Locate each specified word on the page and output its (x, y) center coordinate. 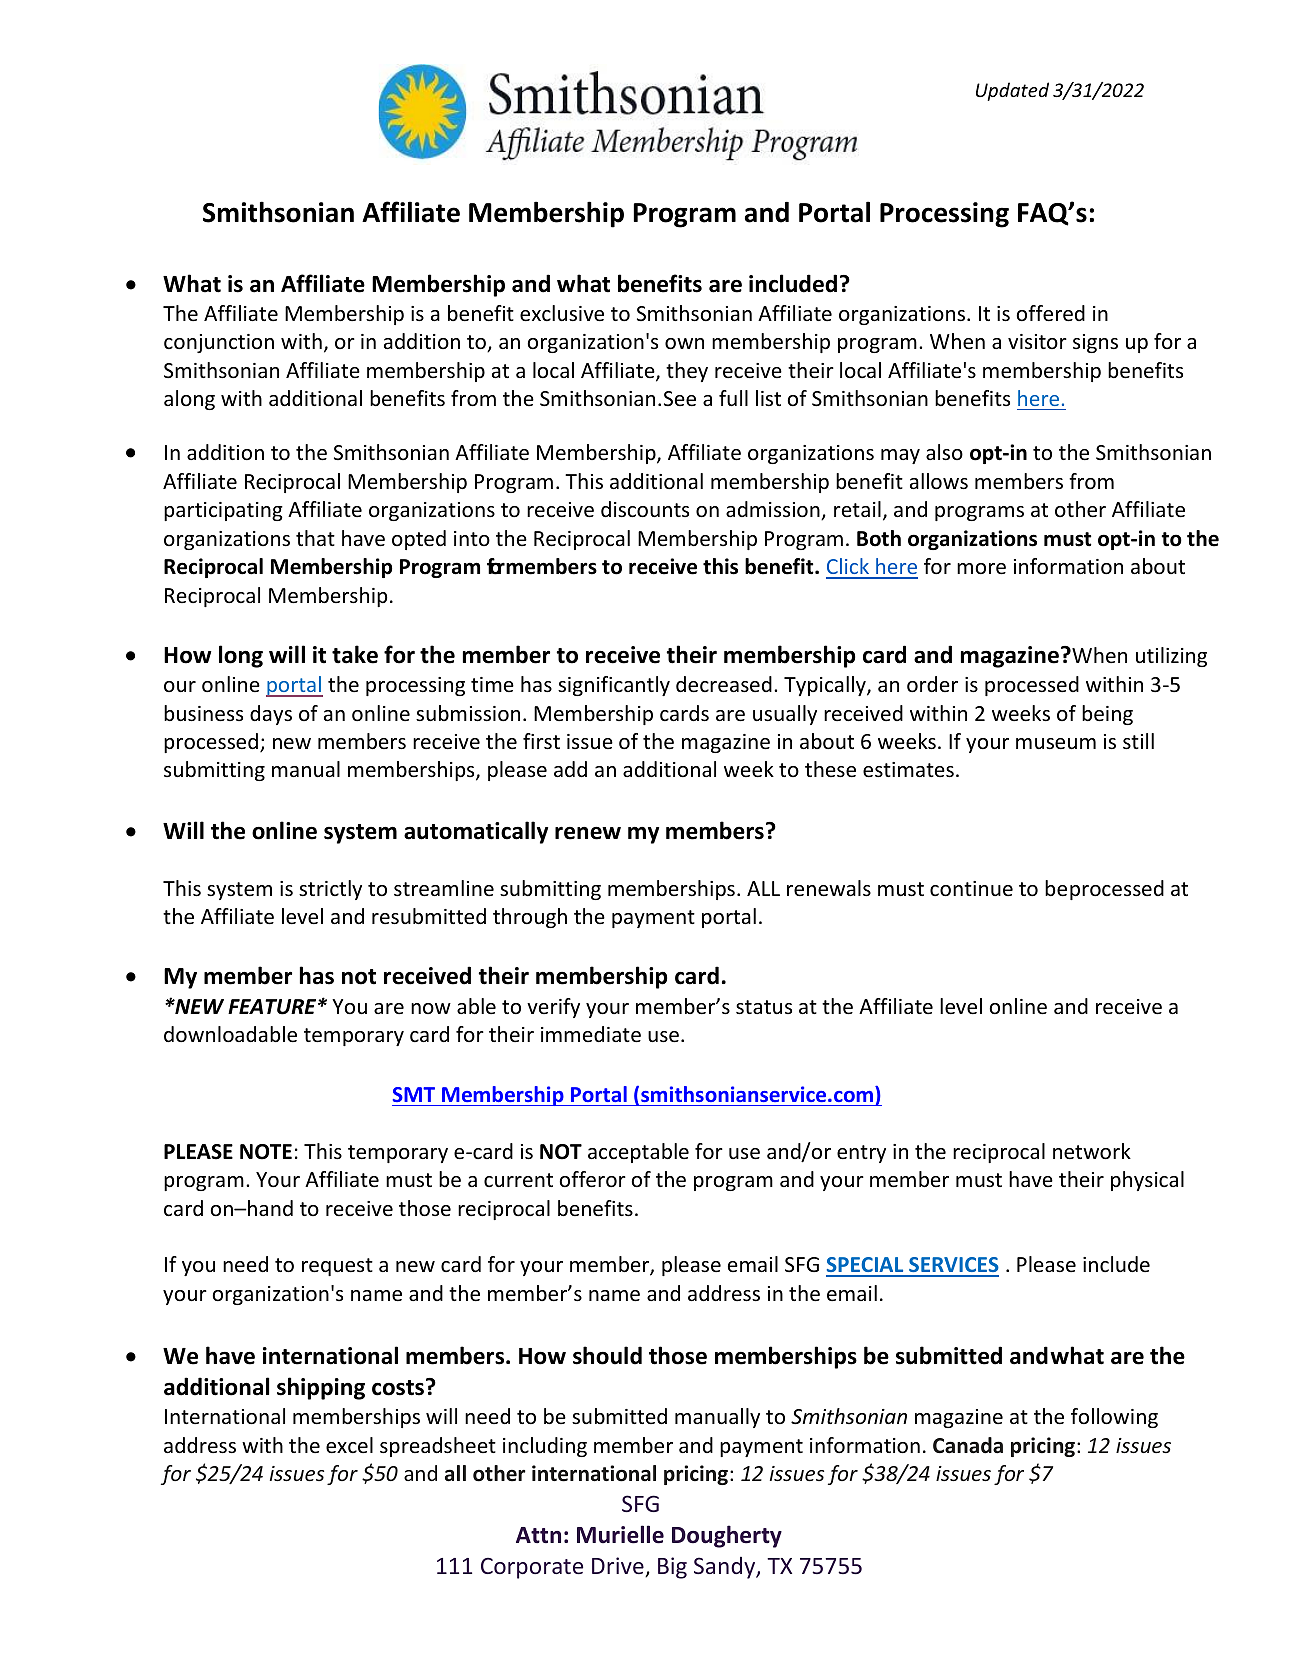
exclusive (562, 313)
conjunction (219, 343)
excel (349, 1445)
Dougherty (727, 1536)
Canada (968, 1445)
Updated (1012, 91)
